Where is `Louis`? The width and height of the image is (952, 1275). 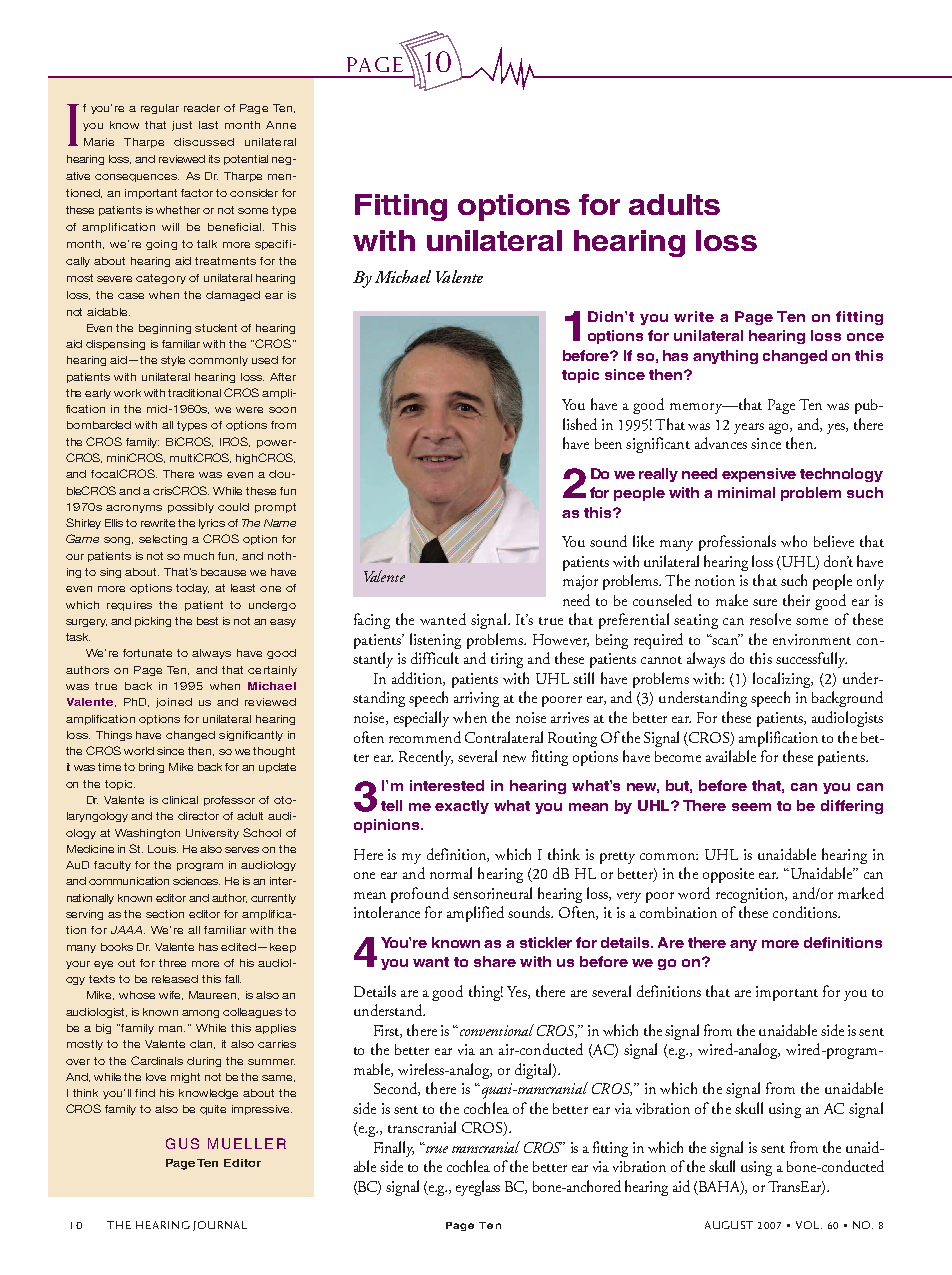
Louis is located at coordinates (163, 849).
